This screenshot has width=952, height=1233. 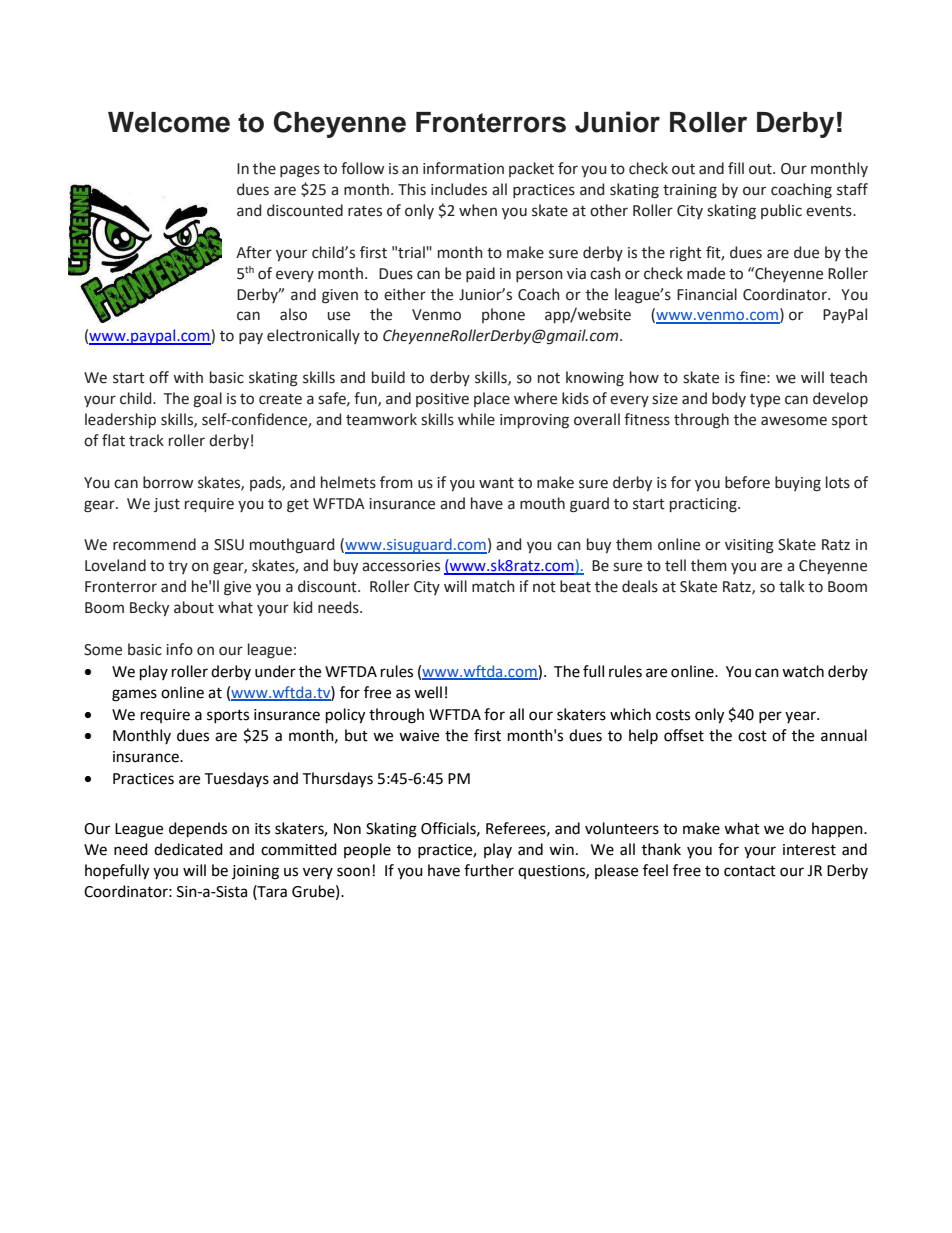 I want to click on contact, so click(x=750, y=871).
